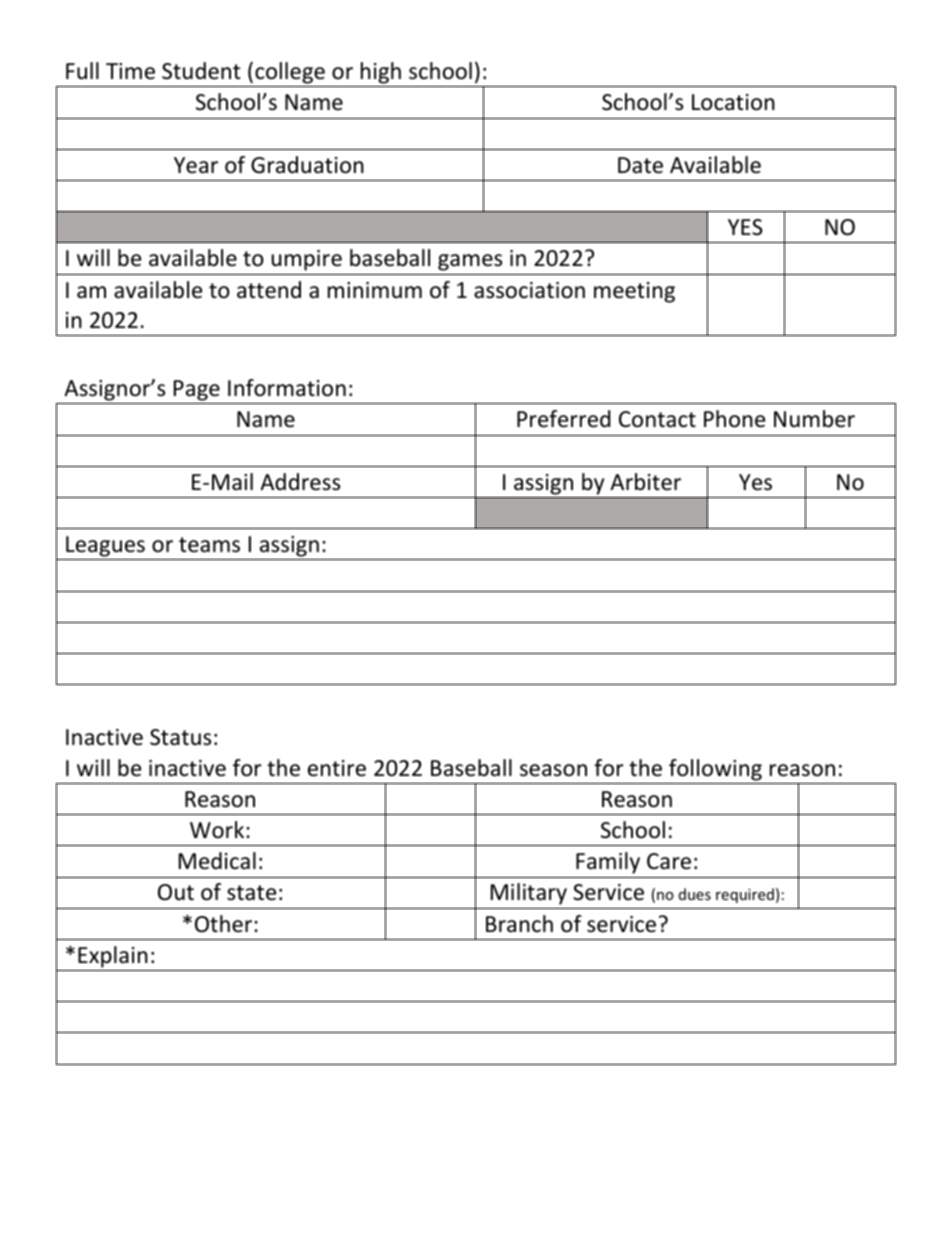  Describe the element at coordinates (269, 290) in the screenshot. I see `attend` at that location.
